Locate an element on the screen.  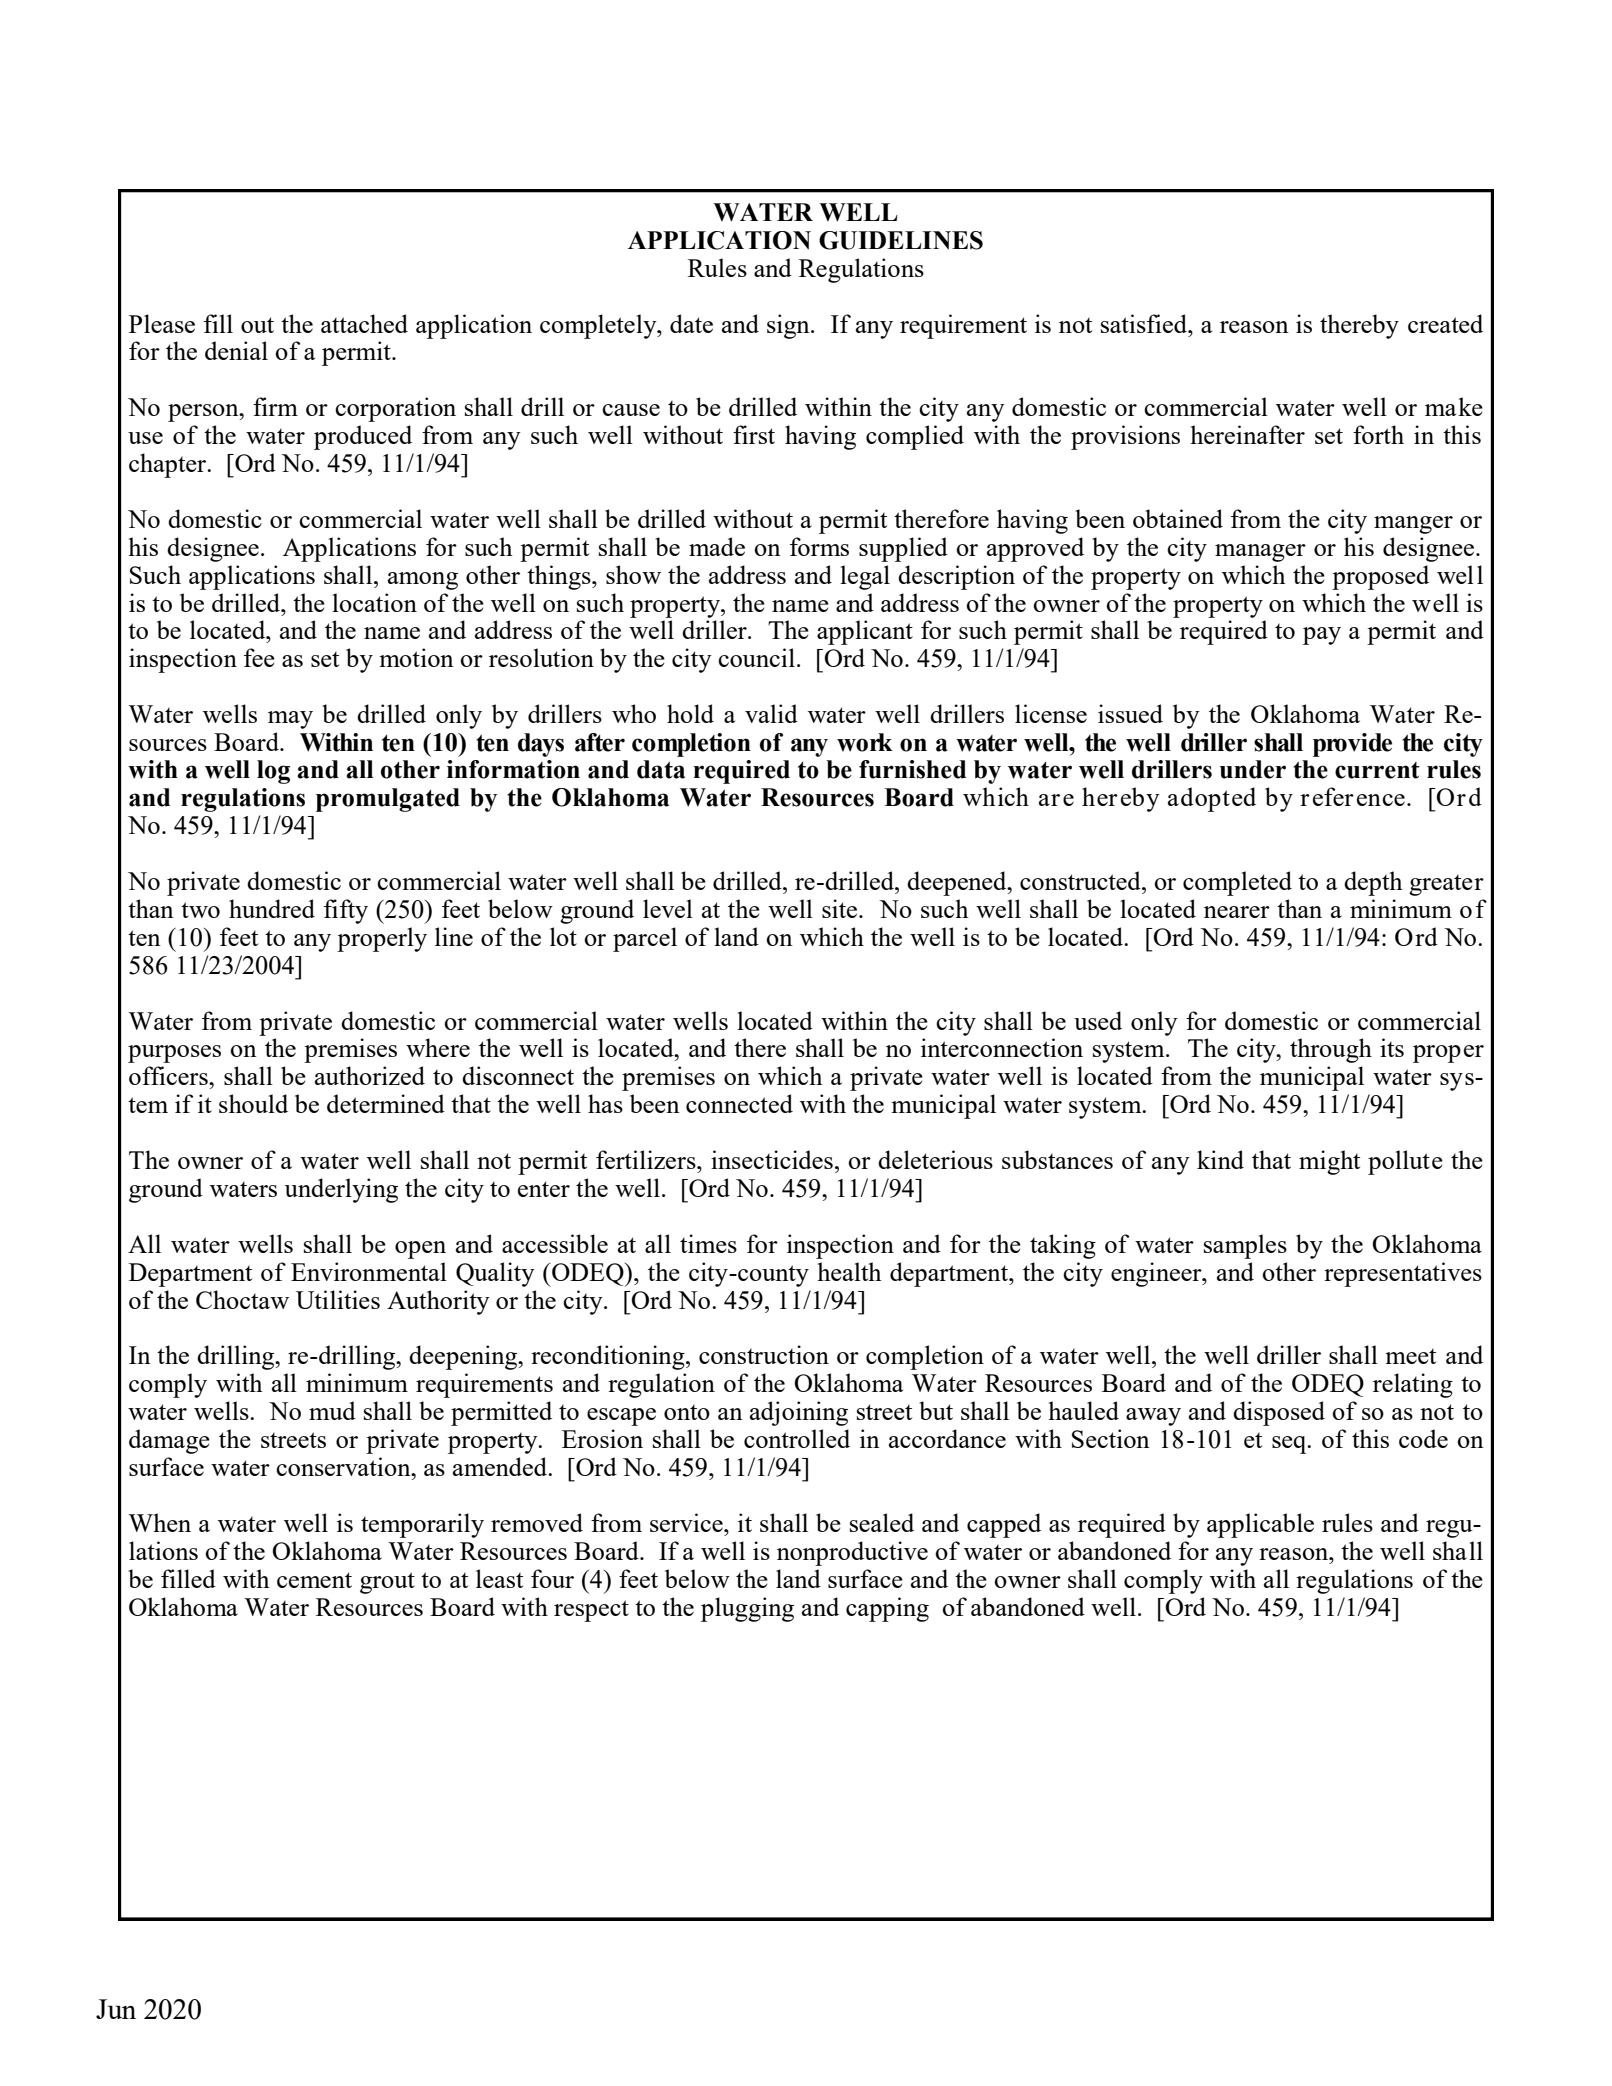
Utilities is located at coordinates (338, 1299).
